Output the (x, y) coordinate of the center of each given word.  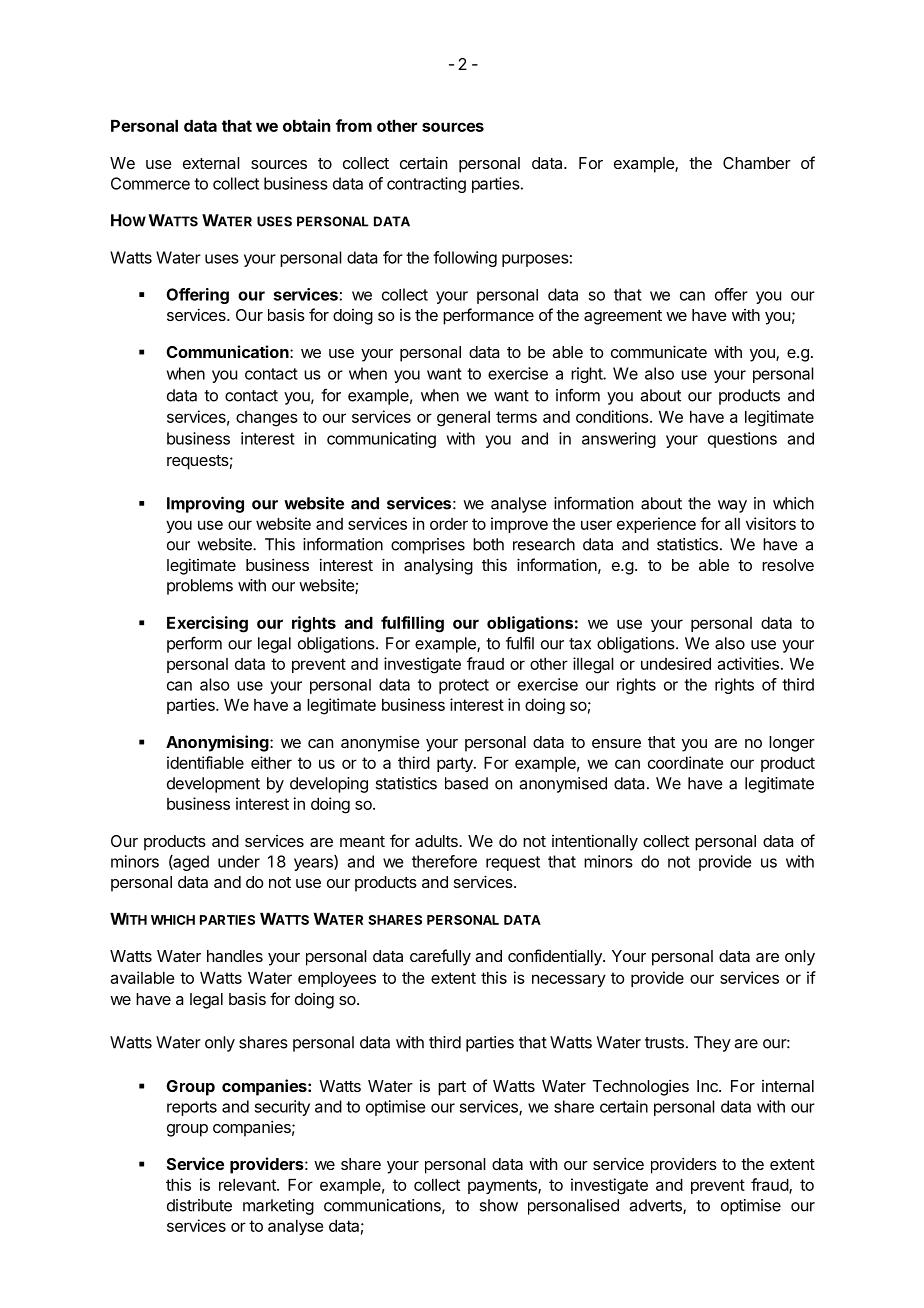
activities (748, 663)
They (712, 1044)
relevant (248, 1185)
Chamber (757, 163)
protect (464, 686)
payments (503, 1186)
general (463, 419)
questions (742, 440)
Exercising (207, 624)
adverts (656, 1206)
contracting (426, 185)
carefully (440, 957)
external (211, 163)
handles (235, 956)
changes (267, 419)
